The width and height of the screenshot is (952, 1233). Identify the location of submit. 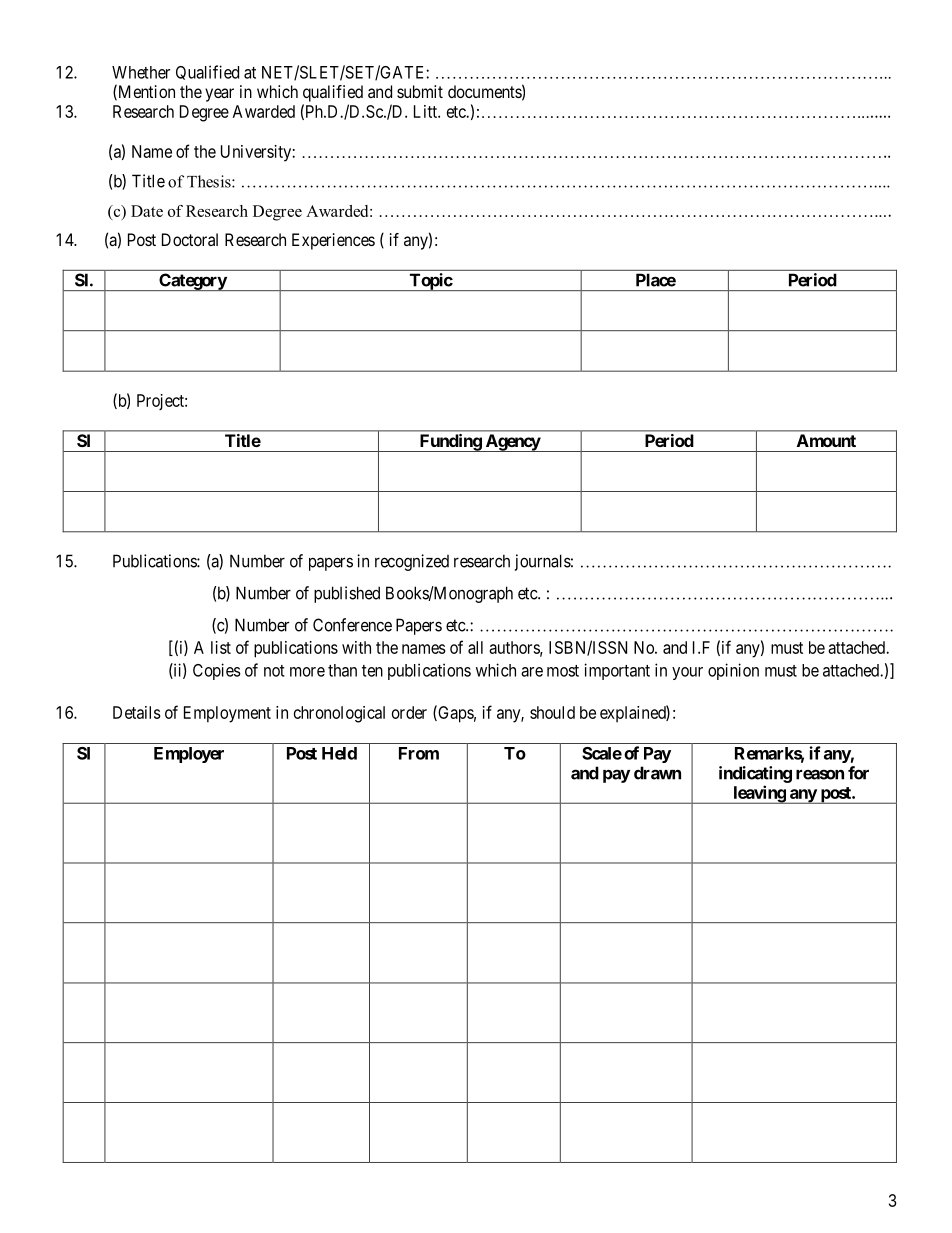
(420, 91).
